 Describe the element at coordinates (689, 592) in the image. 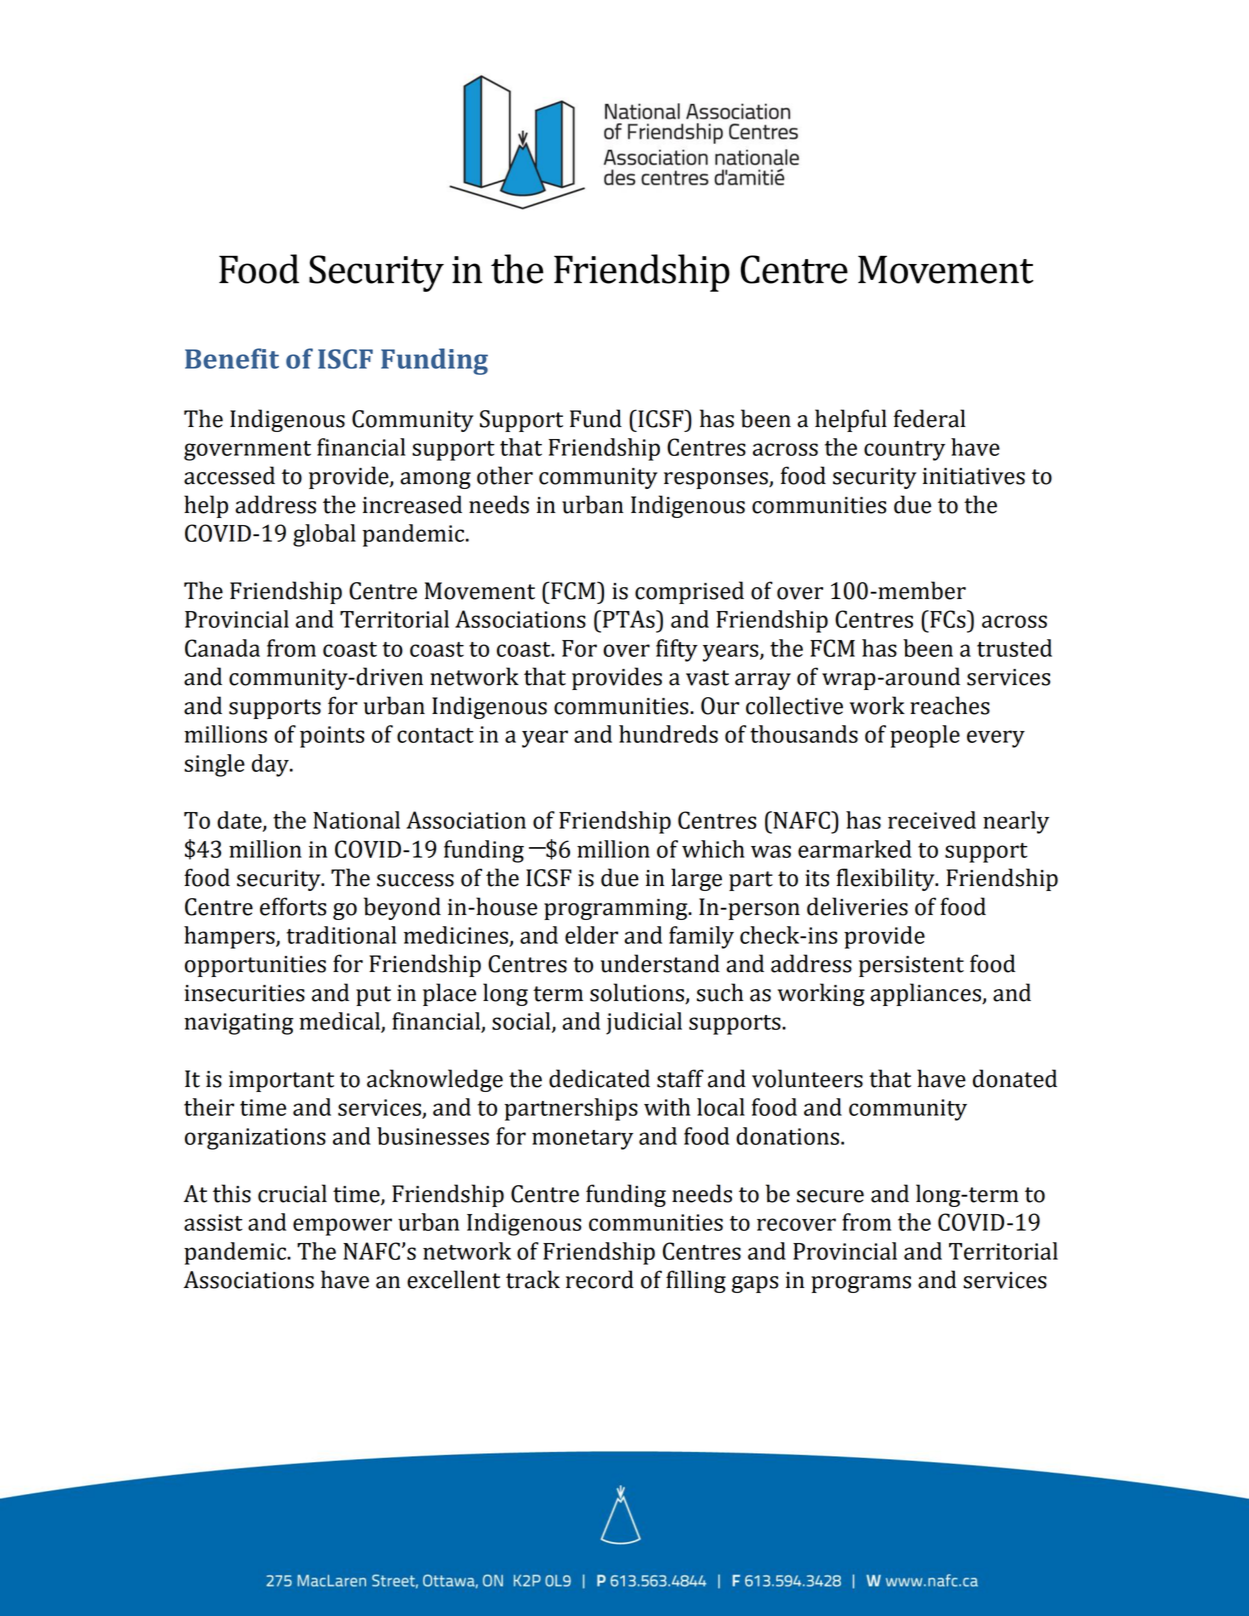

I see `comprised` at that location.
